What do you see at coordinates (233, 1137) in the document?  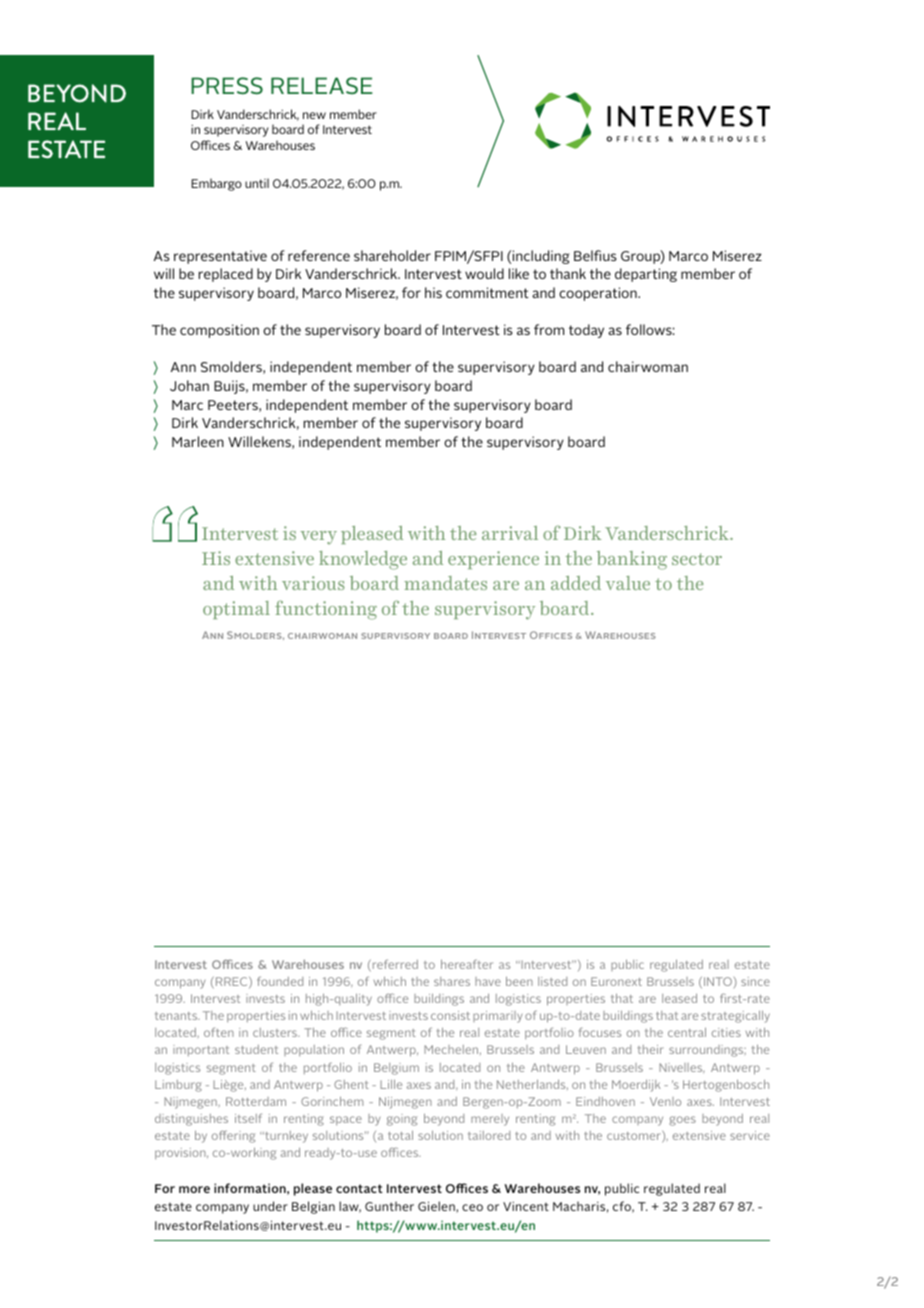 I see `offering` at bounding box center [233, 1137].
